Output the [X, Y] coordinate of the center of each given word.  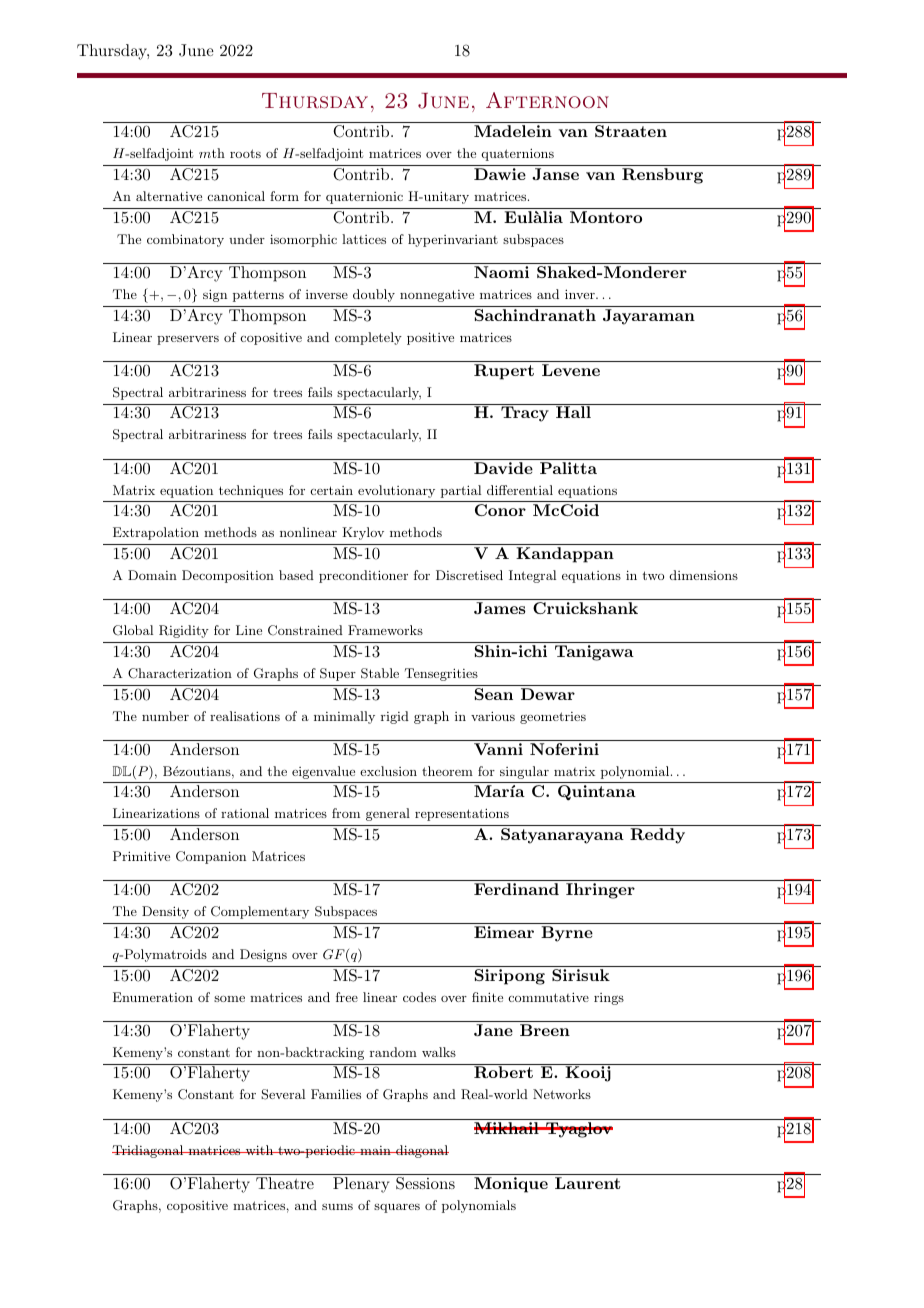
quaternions [518, 154]
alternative [169, 196]
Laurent [588, 1183]
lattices [364, 239]
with [259, 1150]
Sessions [425, 1183]
